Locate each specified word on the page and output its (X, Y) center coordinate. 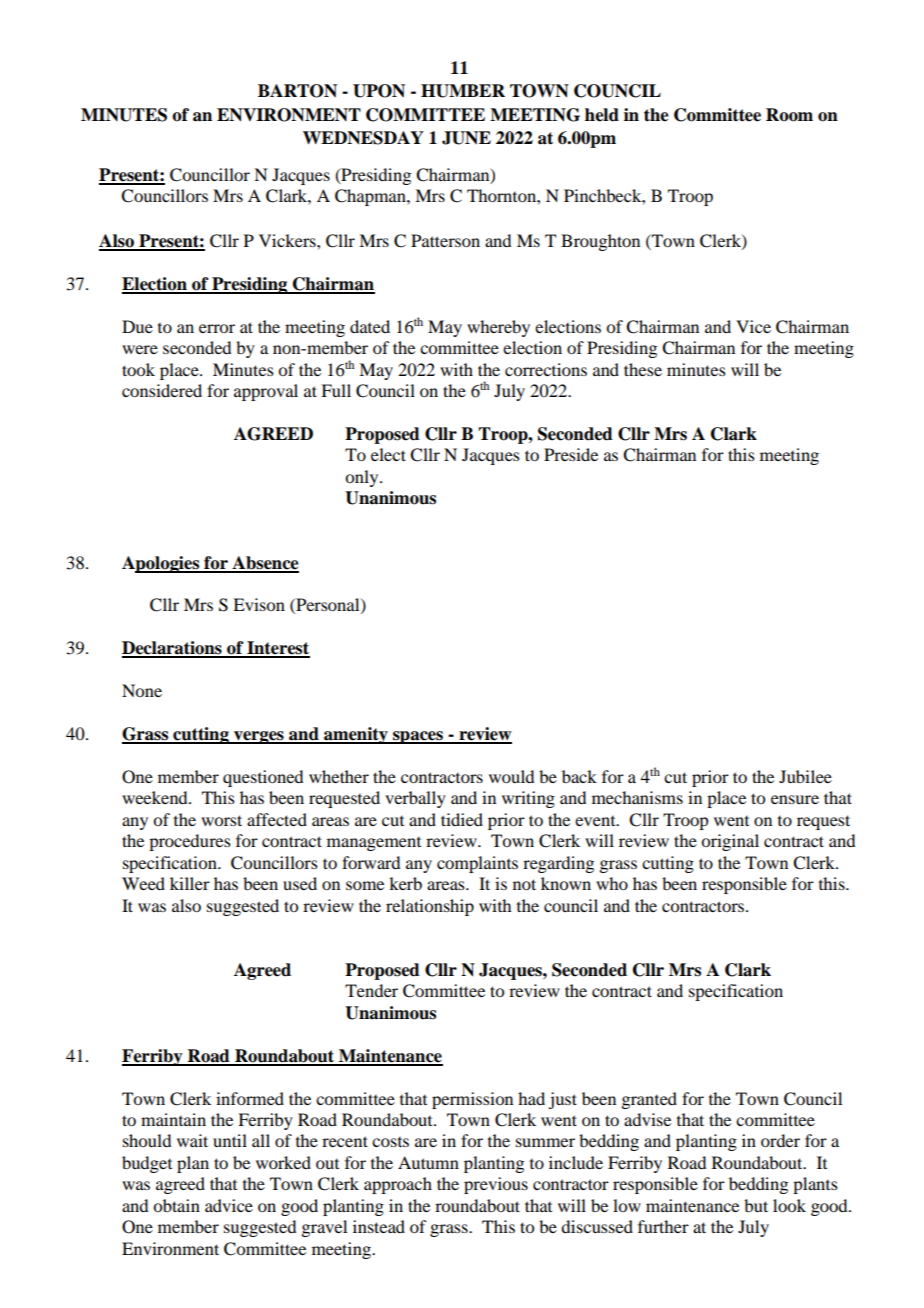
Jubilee (805, 776)
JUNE (466, 138)
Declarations (173, 649)
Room (789, 115)
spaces (418, 737)
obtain (176, 1205)
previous (496, 1185)
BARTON (297, 91)
